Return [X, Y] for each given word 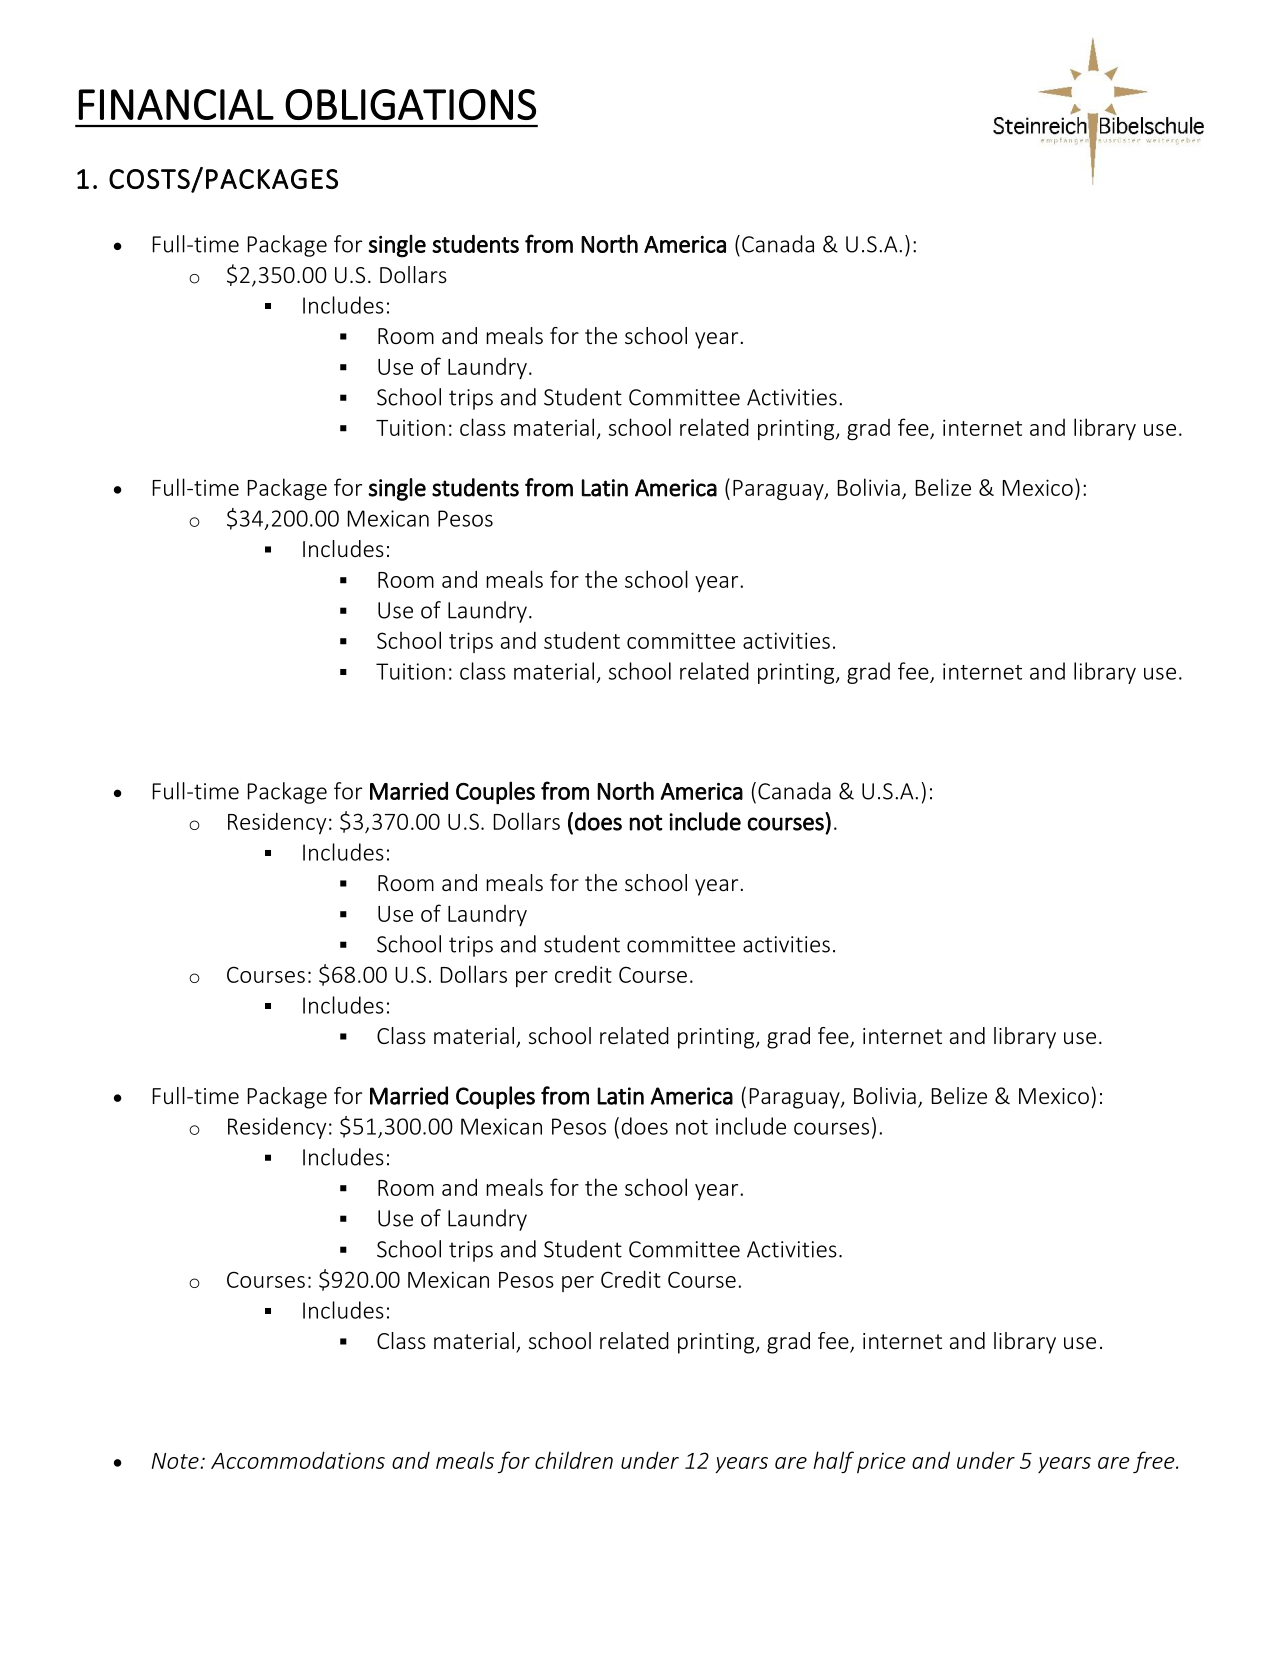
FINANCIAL [176, 104]
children [574, 1460]
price [881, 1462]
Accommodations [298, 1460]
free [1155, 1462]
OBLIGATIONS [410, 104]
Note [175, 1461]
